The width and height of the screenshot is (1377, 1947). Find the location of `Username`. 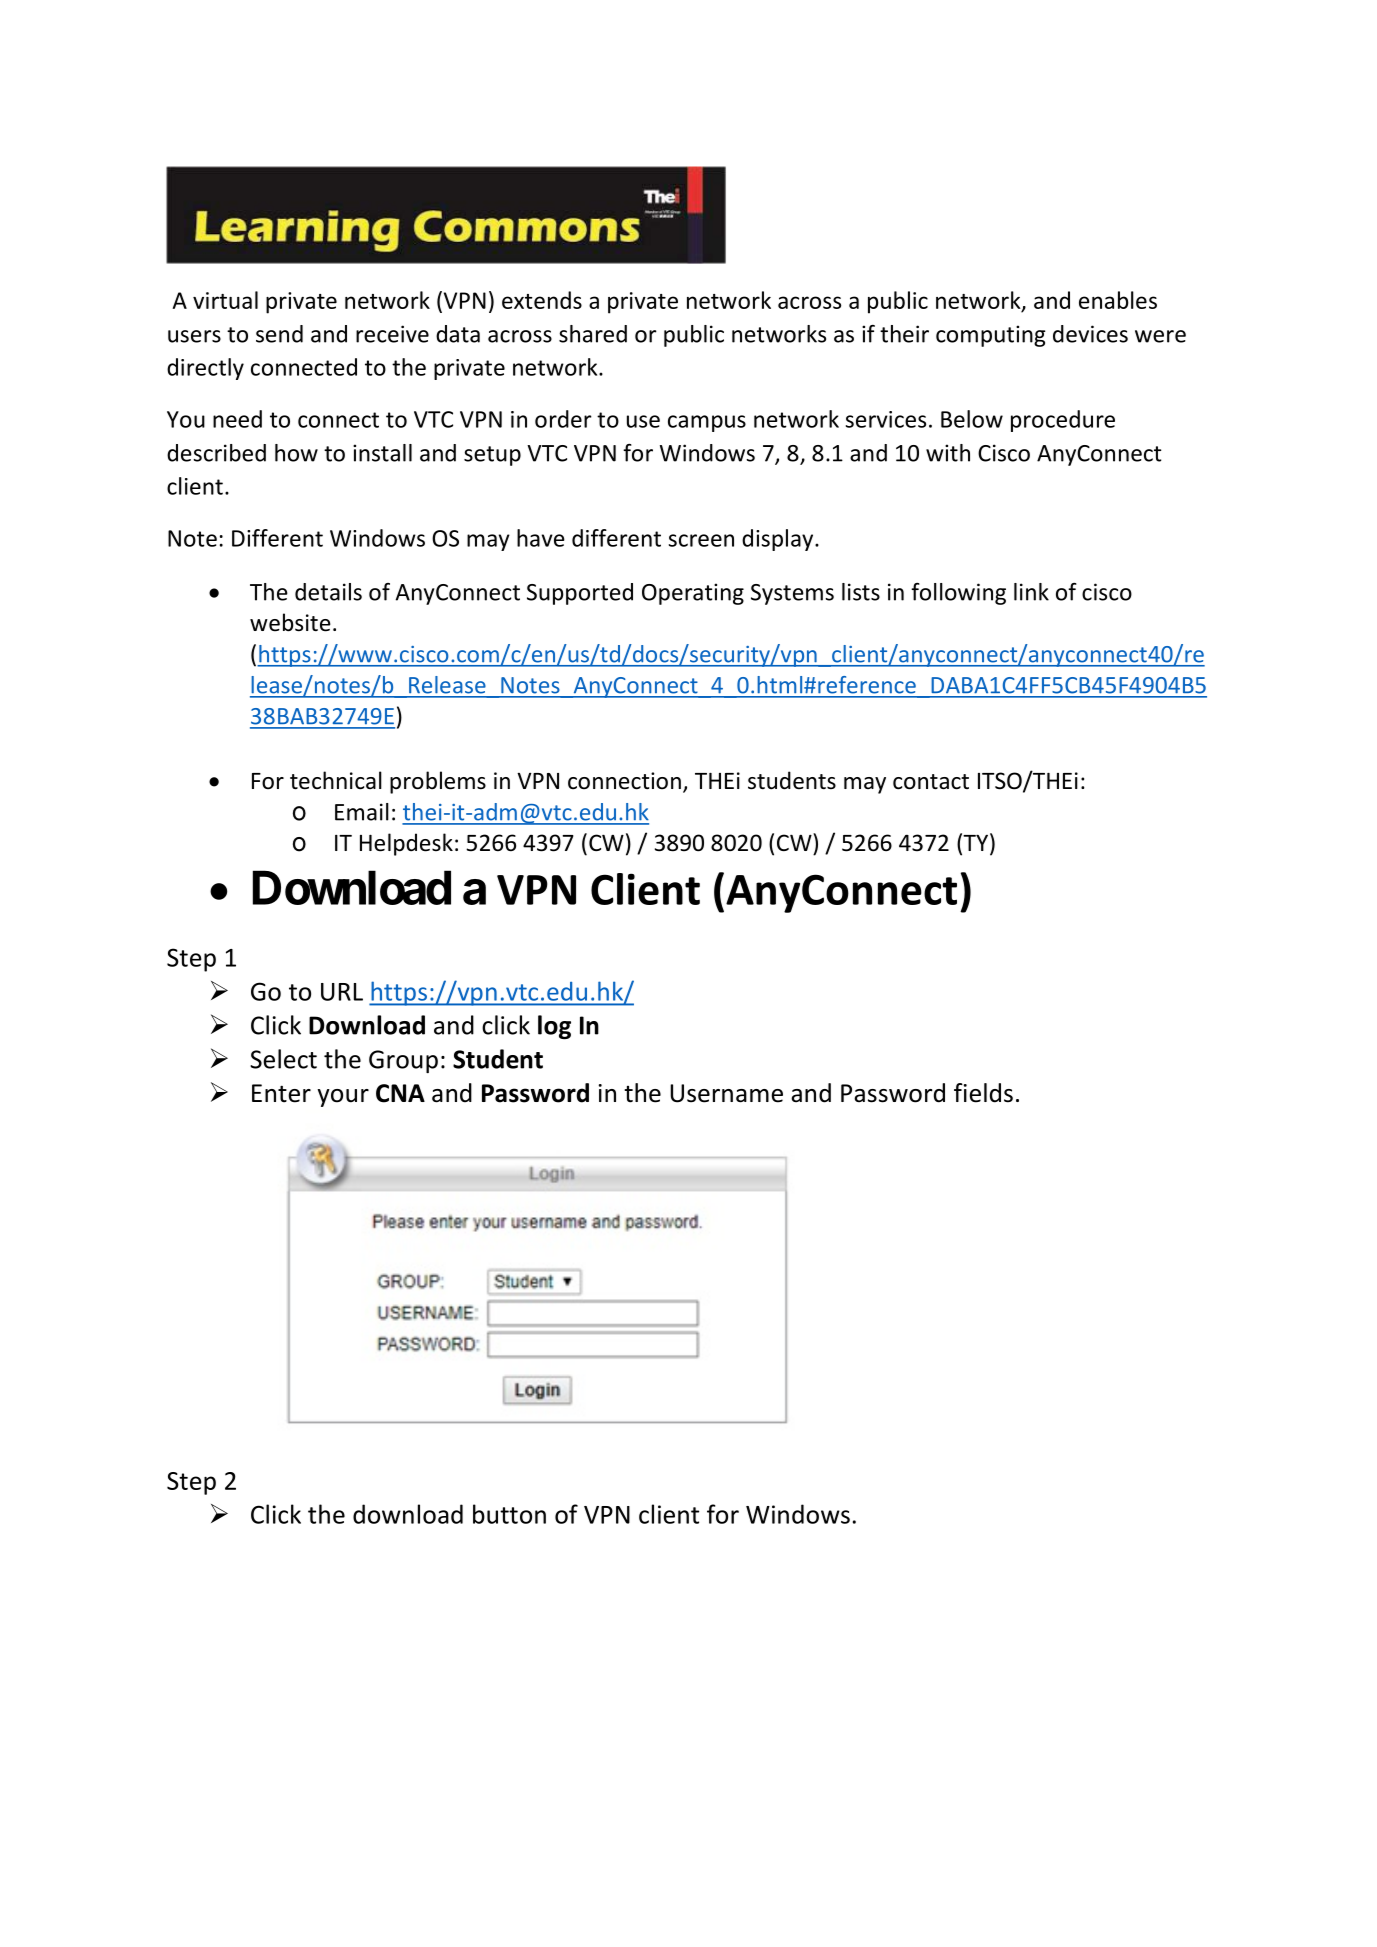

Username is located at coordinates (726, 1093).
